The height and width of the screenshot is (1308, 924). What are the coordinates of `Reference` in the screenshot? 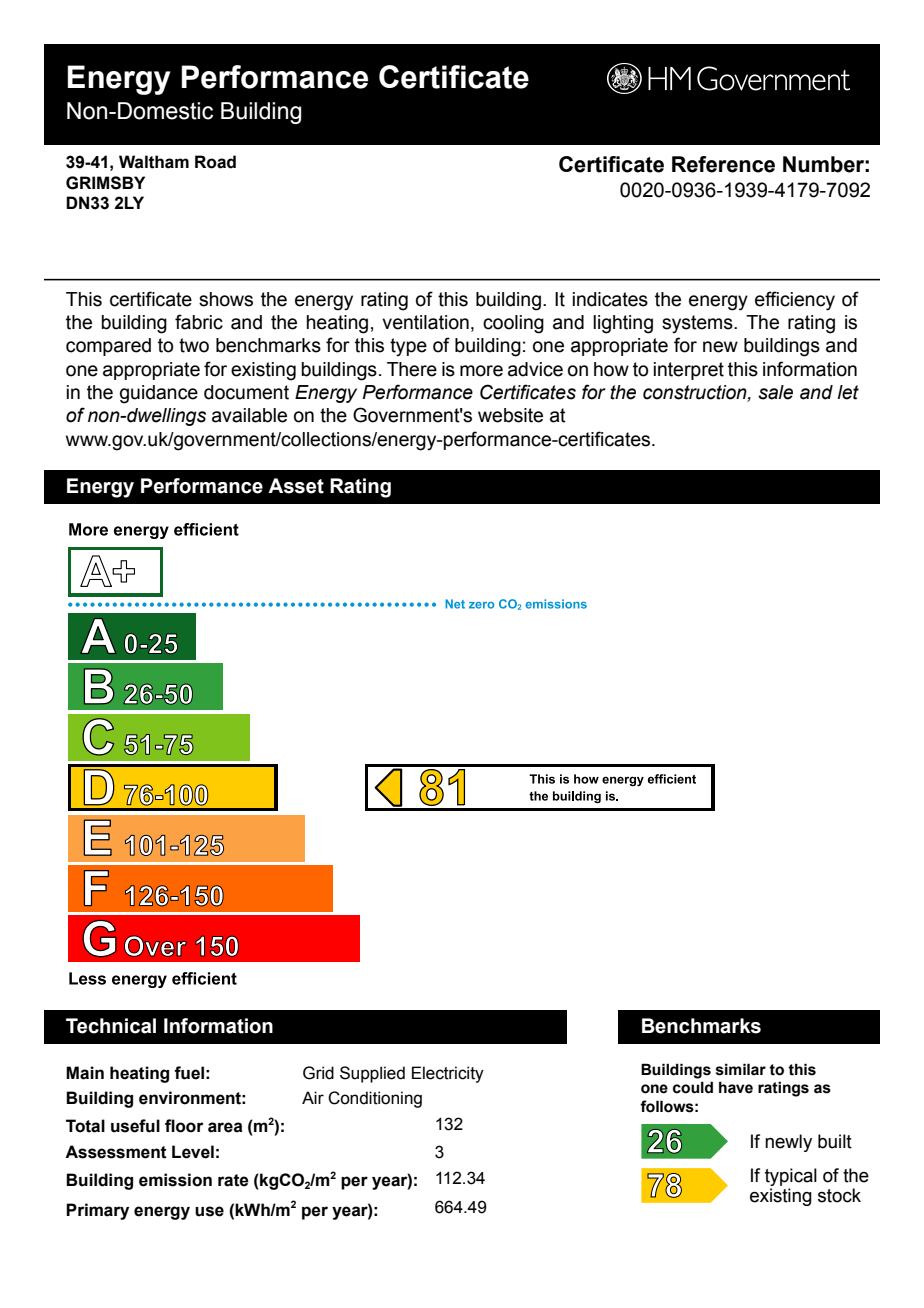 It's located at (723, 164).
